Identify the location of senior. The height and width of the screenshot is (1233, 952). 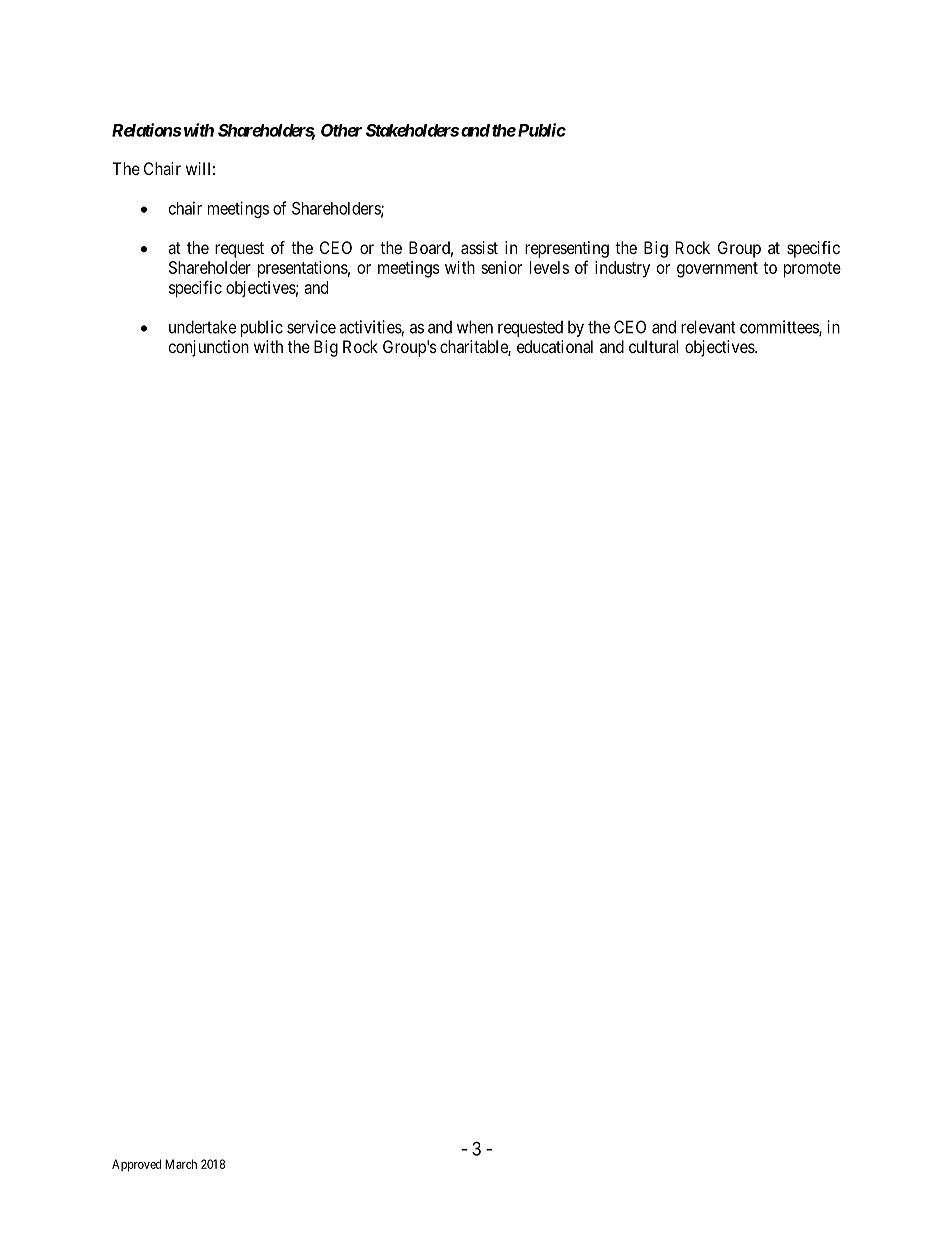
(501, 267).
